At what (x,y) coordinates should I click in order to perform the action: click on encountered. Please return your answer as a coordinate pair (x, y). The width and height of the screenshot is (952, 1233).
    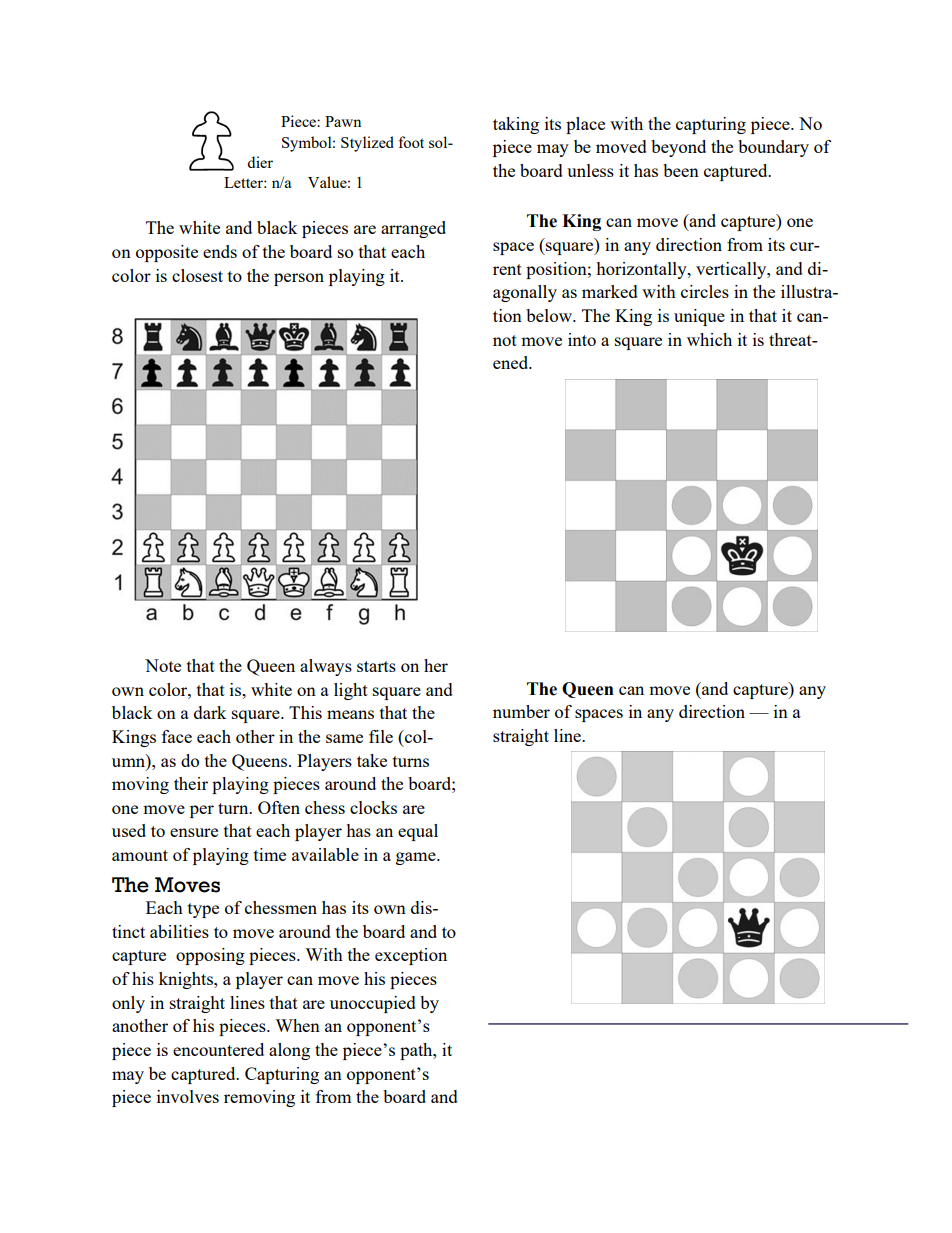
    Looking at the image, I should click on (218, 1049).
